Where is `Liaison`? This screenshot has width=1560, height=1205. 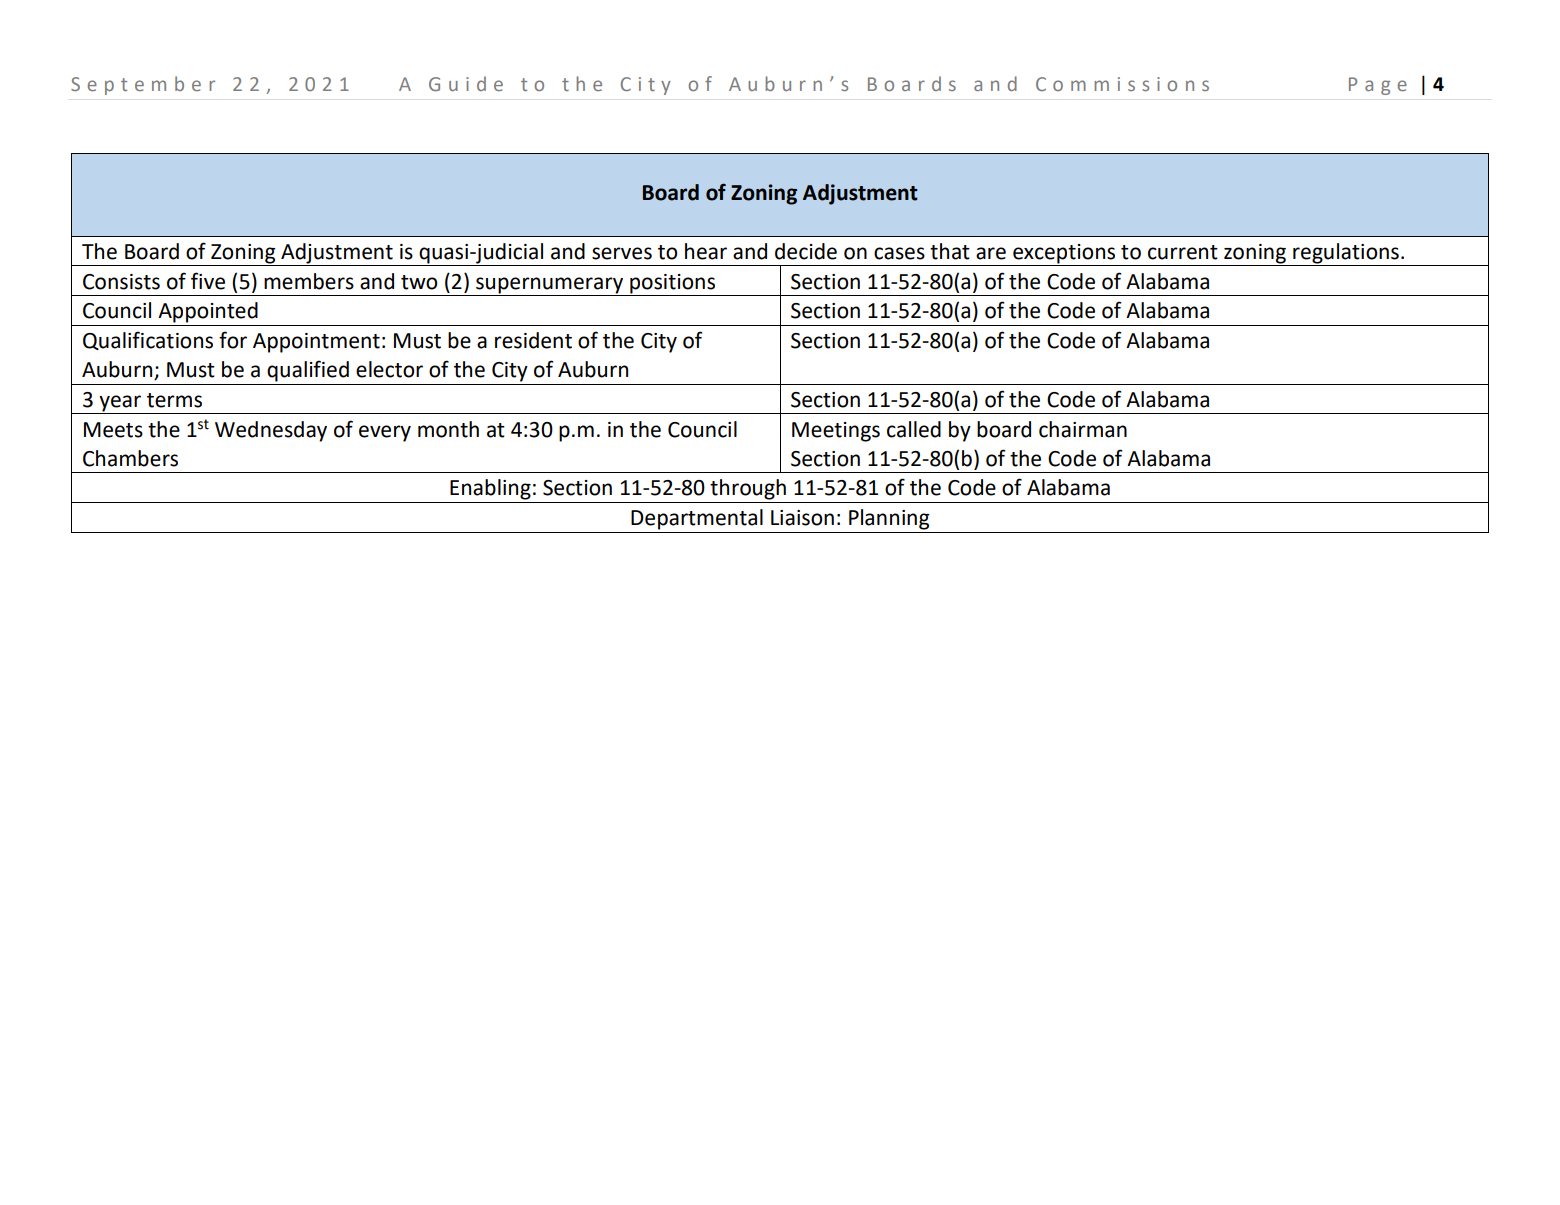 Liaison is located at coordinates (802, 518).
